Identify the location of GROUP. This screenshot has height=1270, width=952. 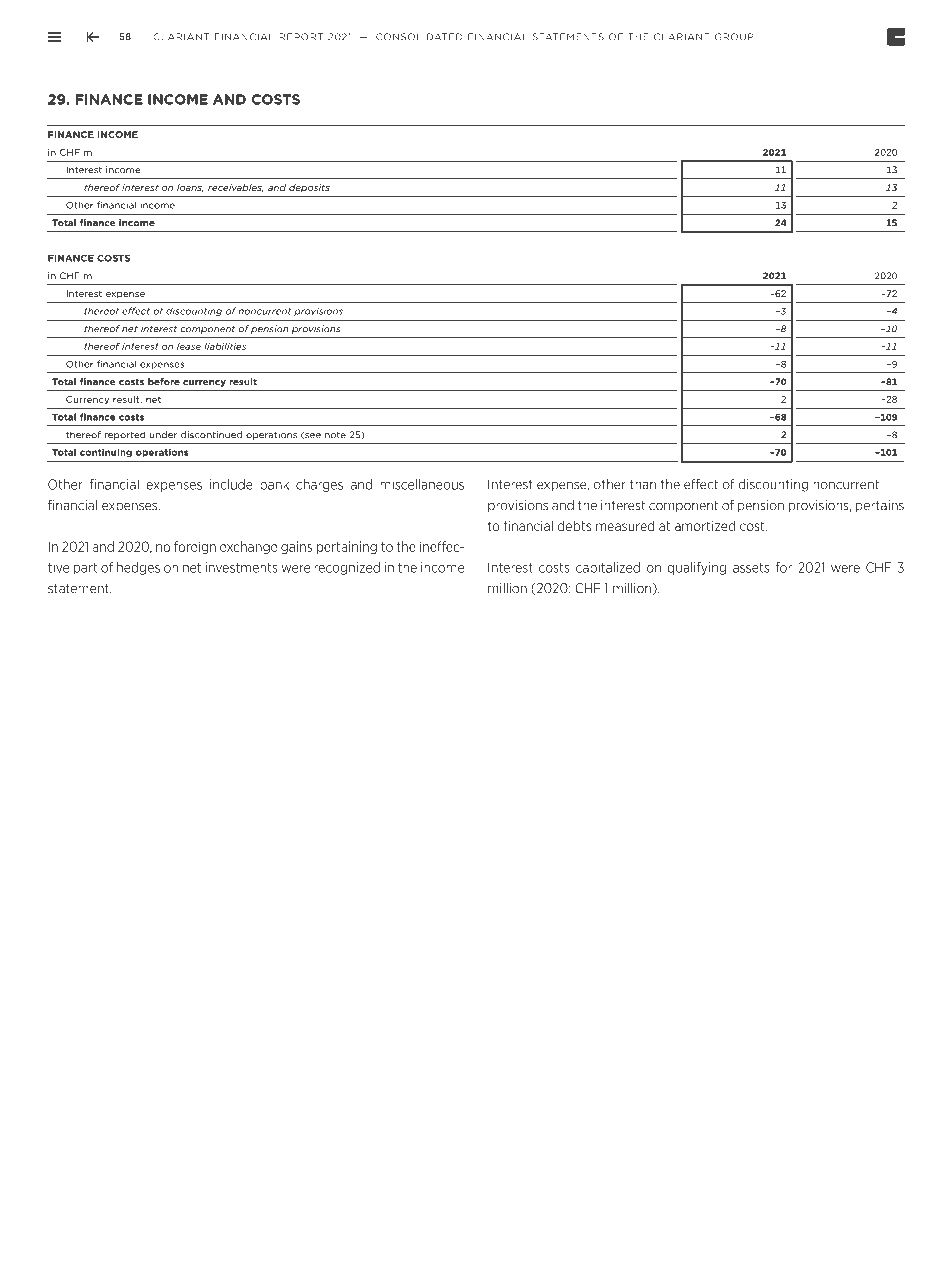
(734, 37).
